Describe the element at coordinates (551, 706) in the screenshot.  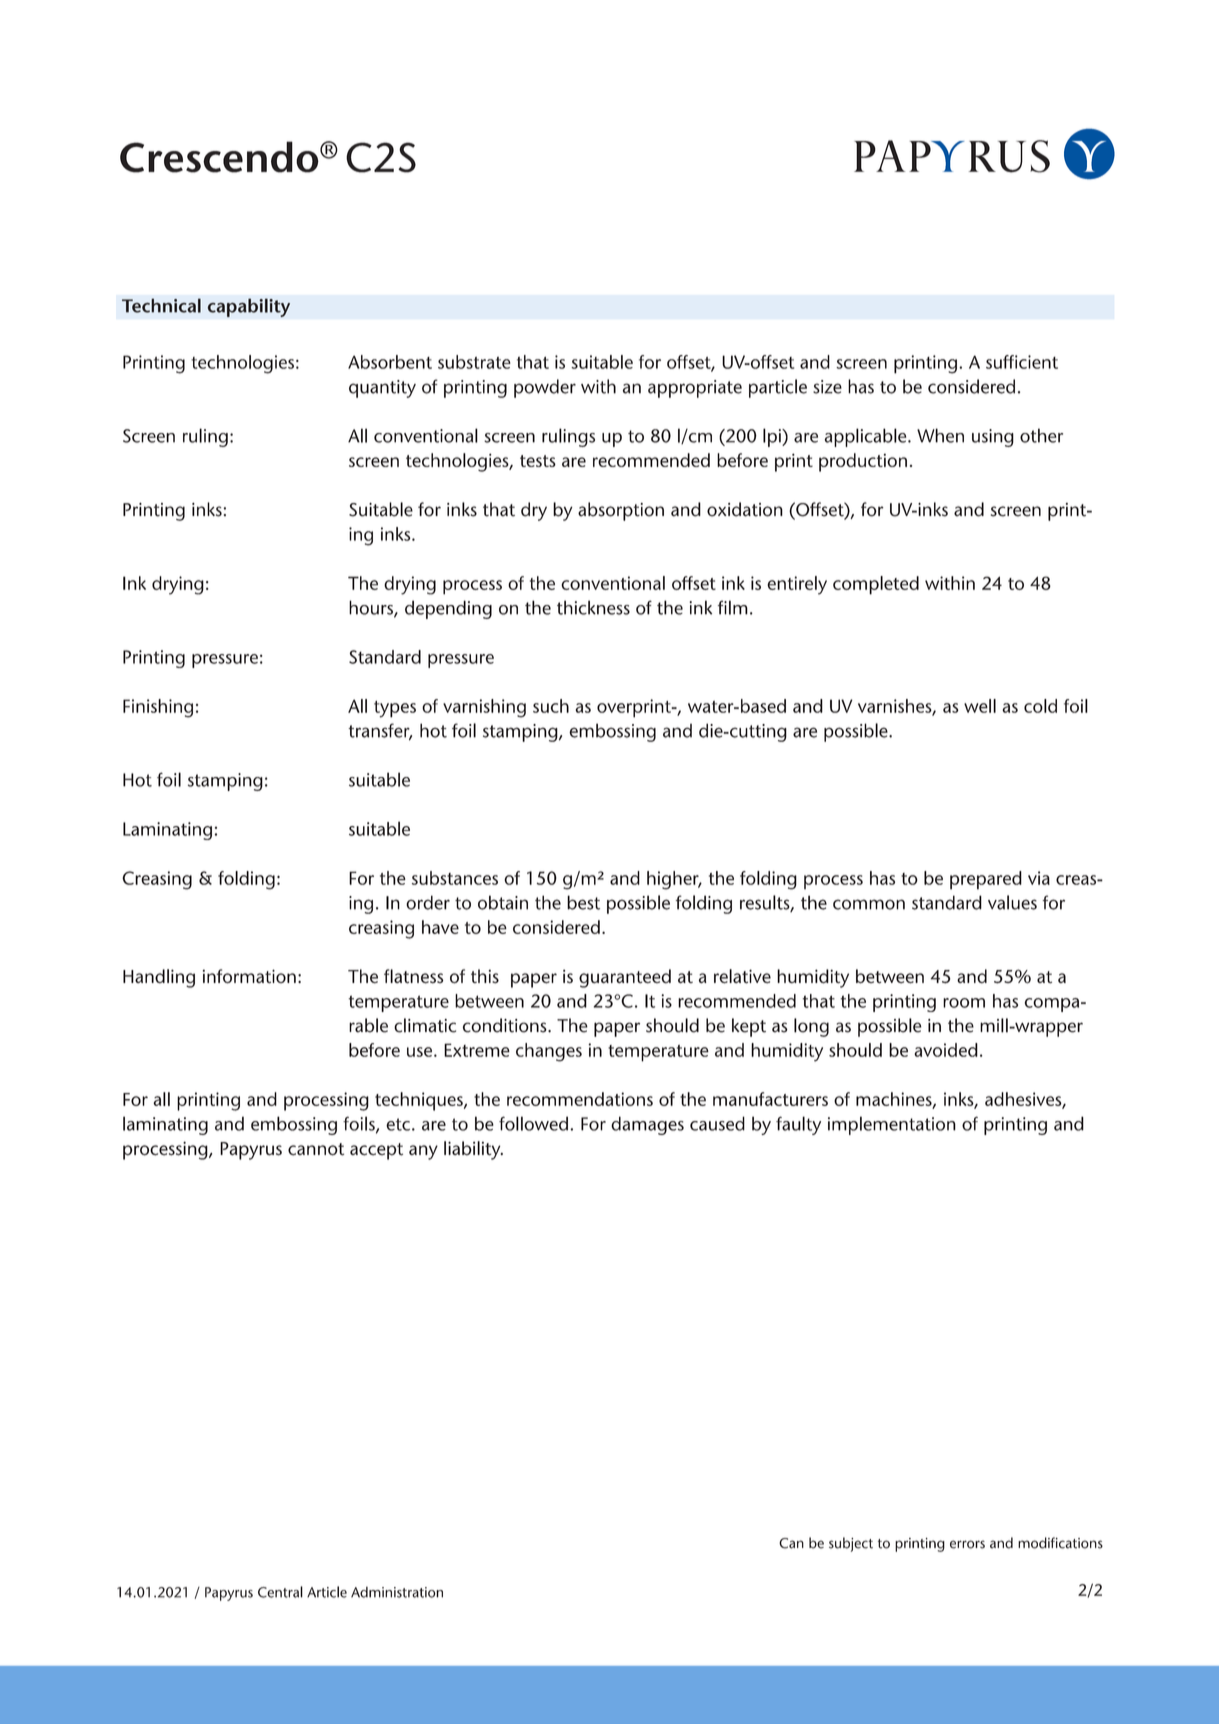
I see `such` at that location.
